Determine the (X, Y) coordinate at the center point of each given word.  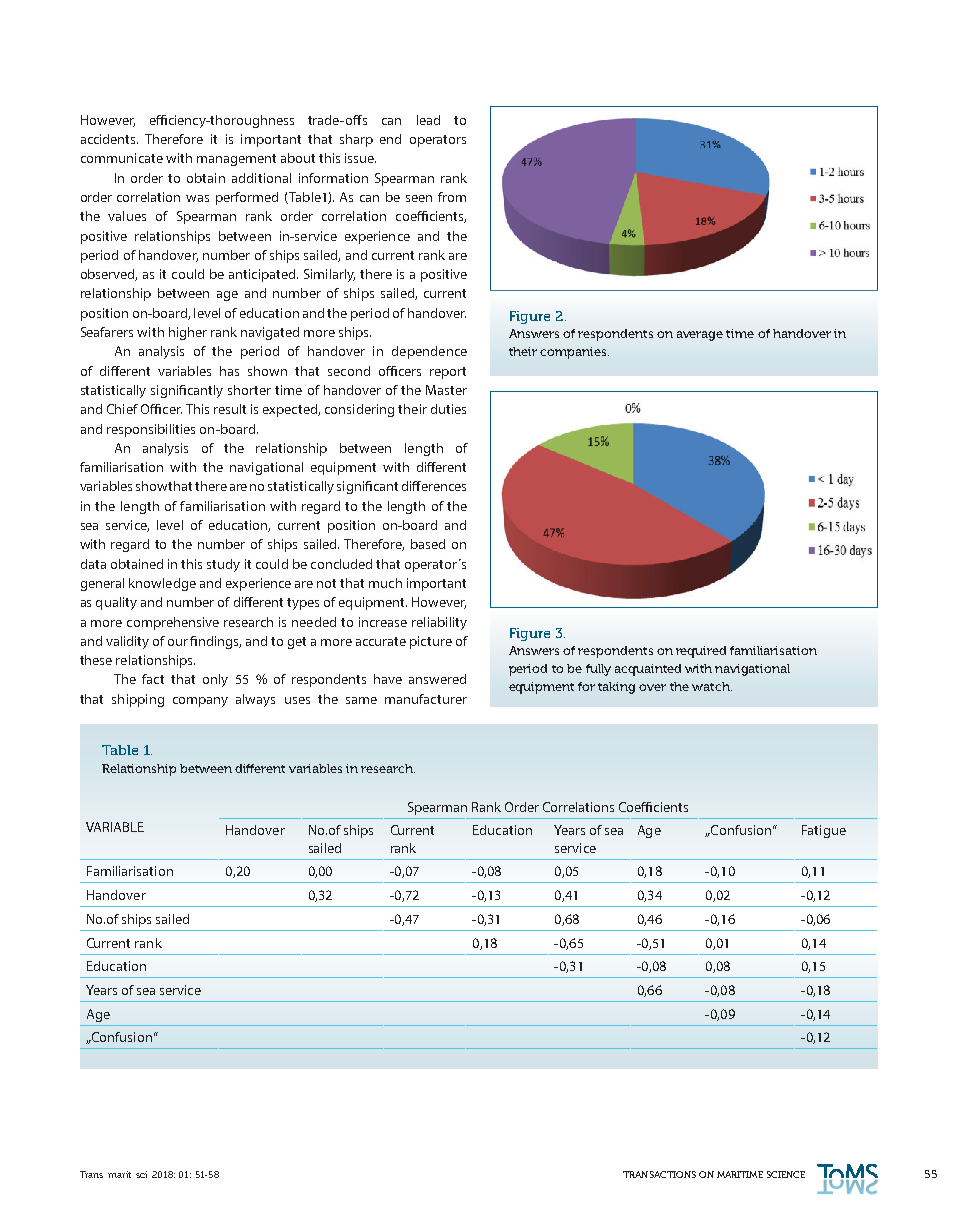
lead (428, 120)
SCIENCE (786, 1174)
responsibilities (151, 430)
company (200, 702)
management (236, 160)
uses (297, 700)
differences (434, 486)
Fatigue (824, 831)
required (701, 652)
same (361, 700)
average (700, 336)
